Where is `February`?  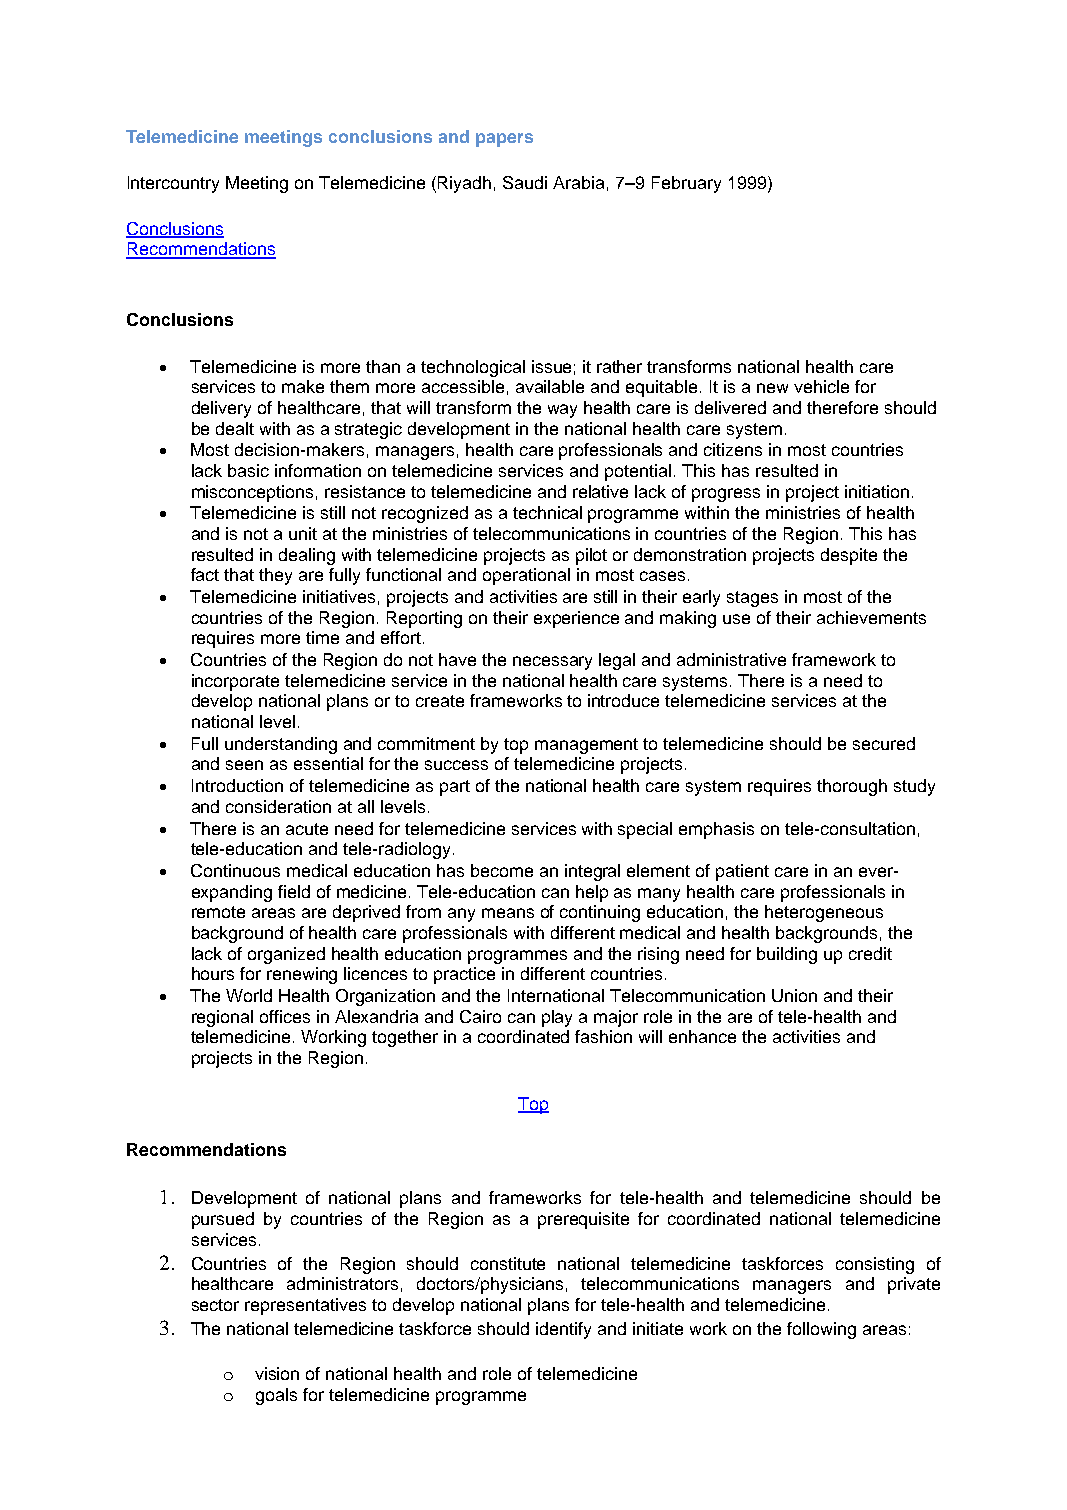 February is located at coordinates (686, 184).
